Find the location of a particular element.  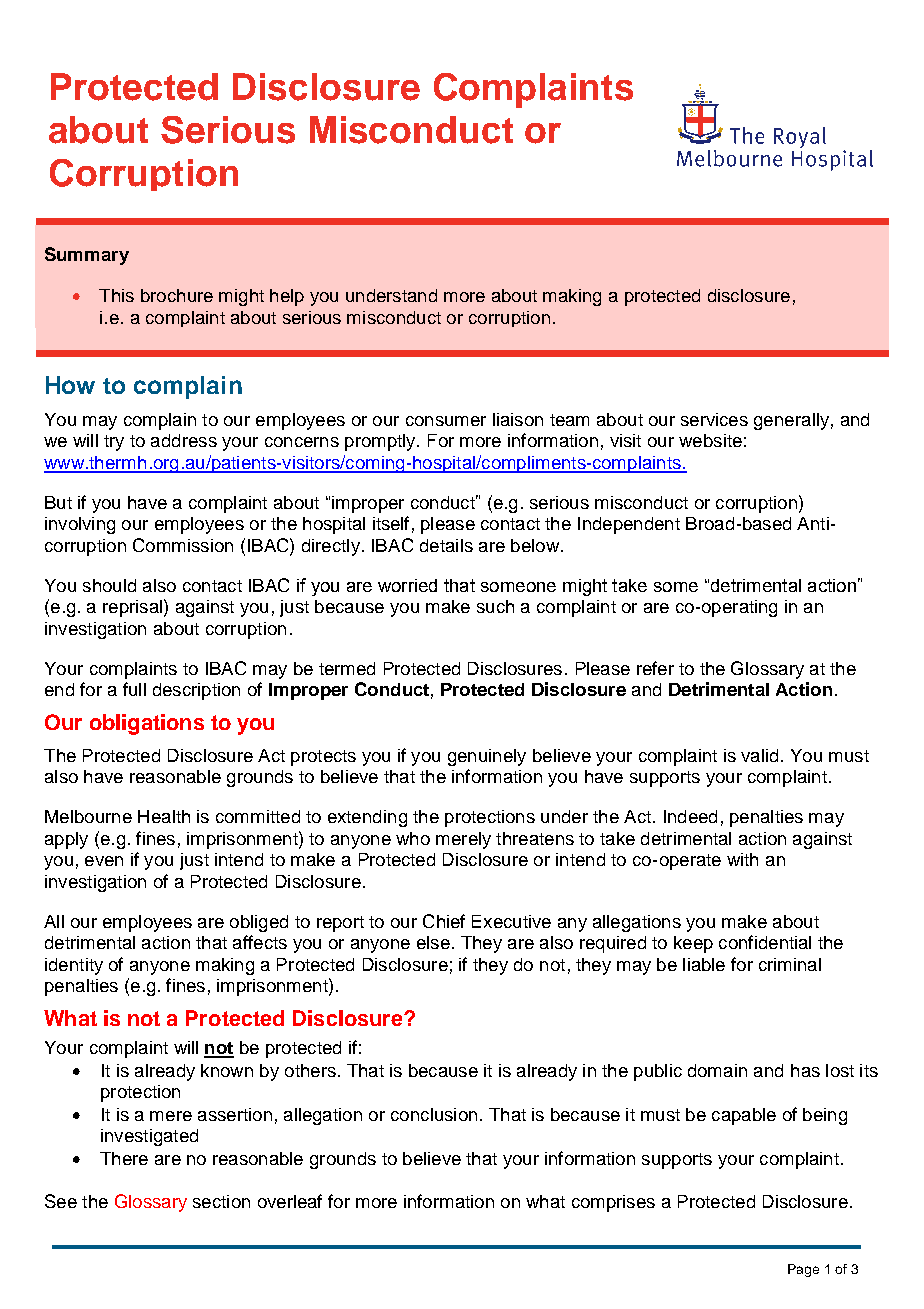

help is located at coordinates (287, 297).
